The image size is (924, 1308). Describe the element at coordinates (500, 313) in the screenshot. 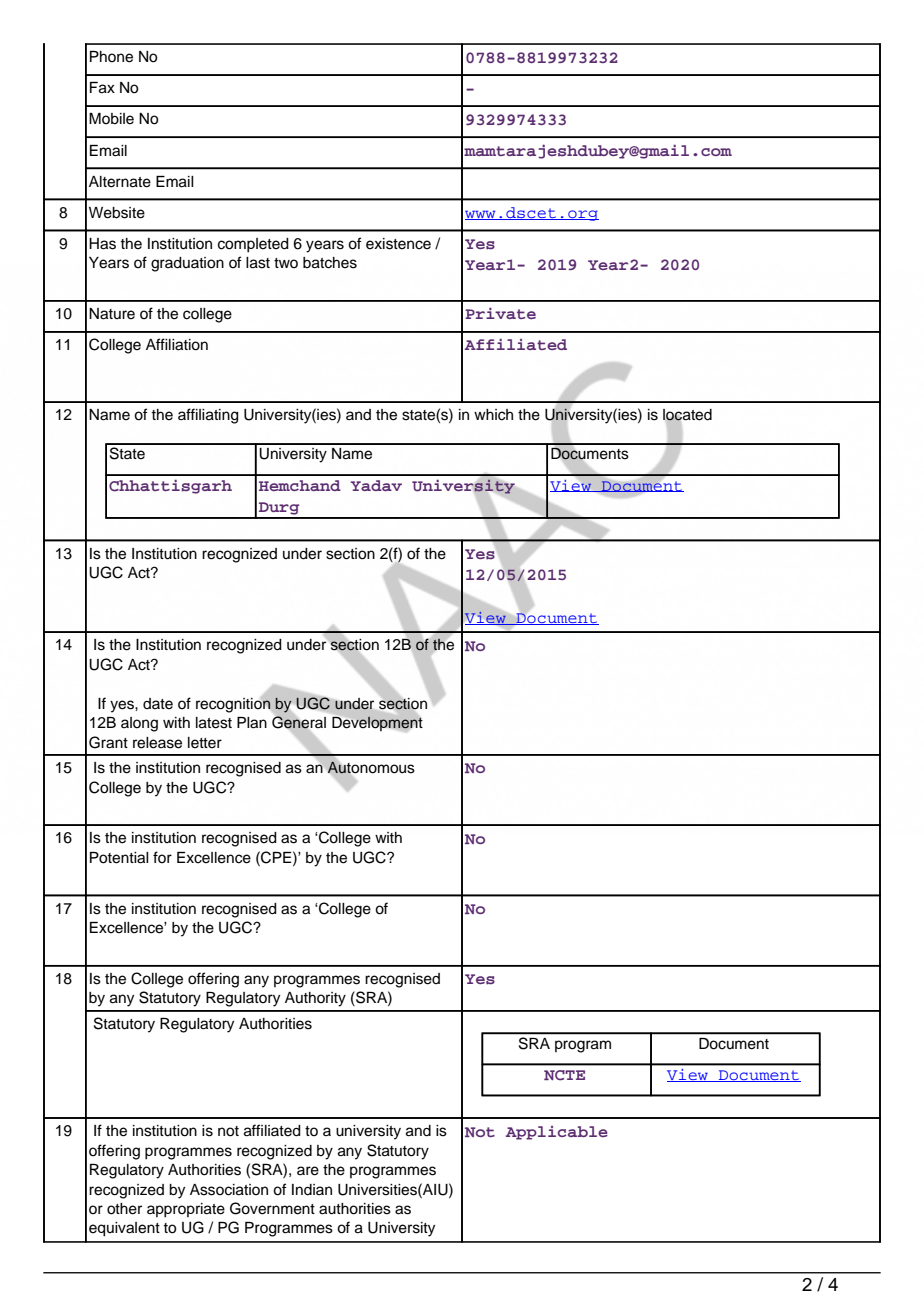

I see `Private` at that location.
